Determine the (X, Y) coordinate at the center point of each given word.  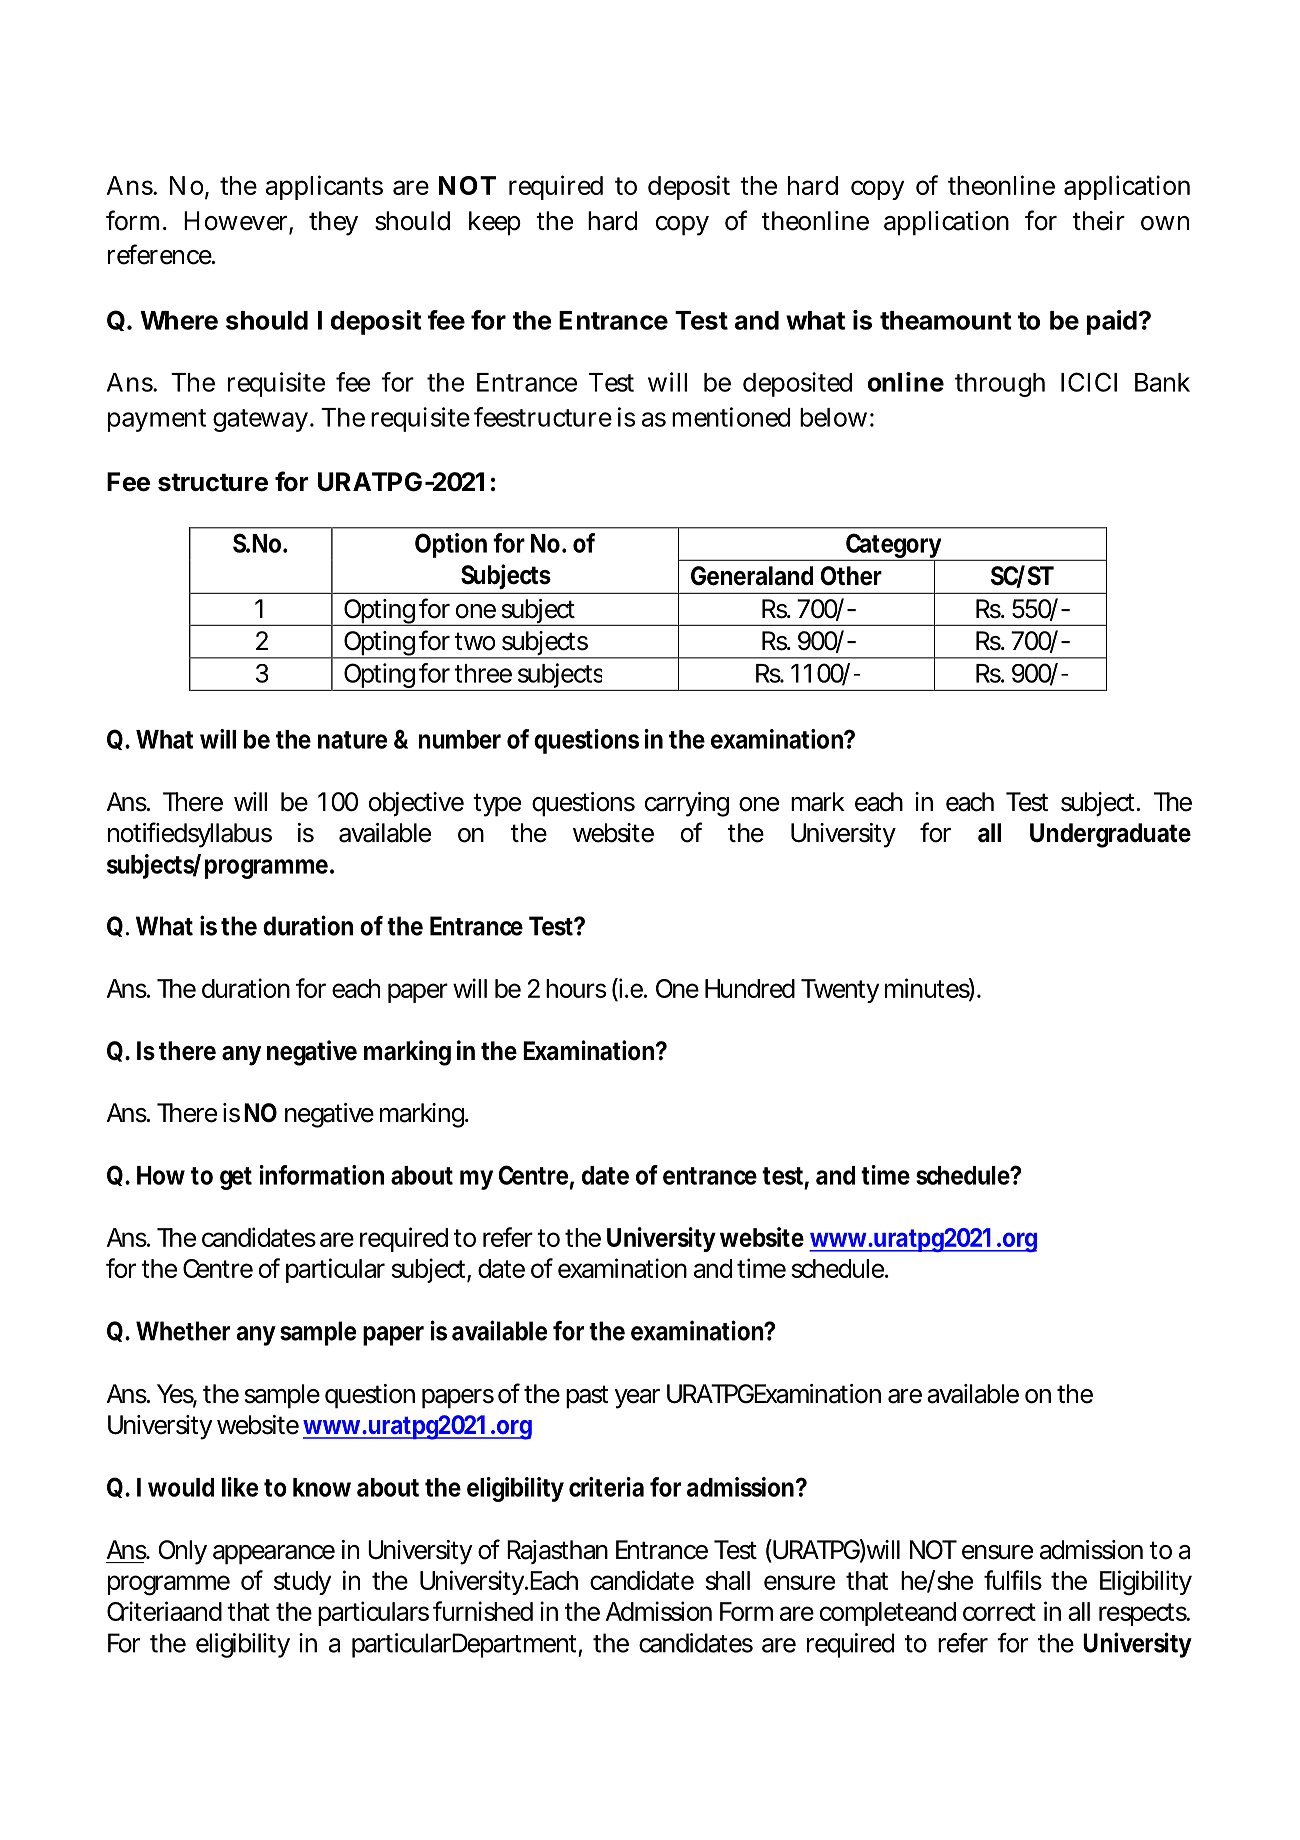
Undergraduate (1110, 835)
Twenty (840, 991)
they (333, 223)
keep (495, 223)
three (483, 673)
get (236, 1178)
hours (576, 988)
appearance (274, 1555)
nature (352, 740)
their (1099, 221)
